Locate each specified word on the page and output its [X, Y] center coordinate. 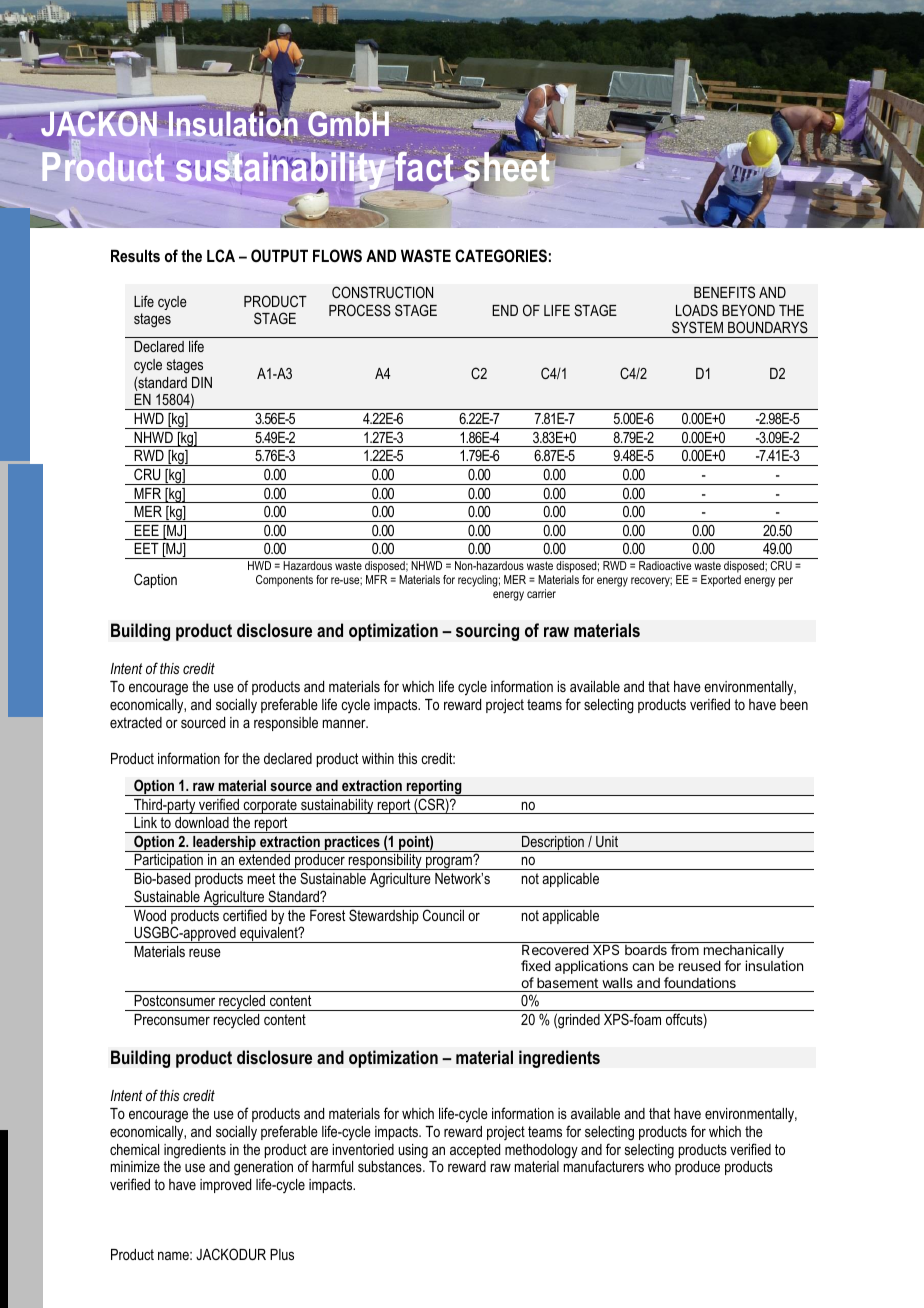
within [378, 758]
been [794, 704]
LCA [221, 255]
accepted [475, 1151]
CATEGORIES [501, 256]
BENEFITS [724, 292]
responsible [286, 724]
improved [225, 1186]
